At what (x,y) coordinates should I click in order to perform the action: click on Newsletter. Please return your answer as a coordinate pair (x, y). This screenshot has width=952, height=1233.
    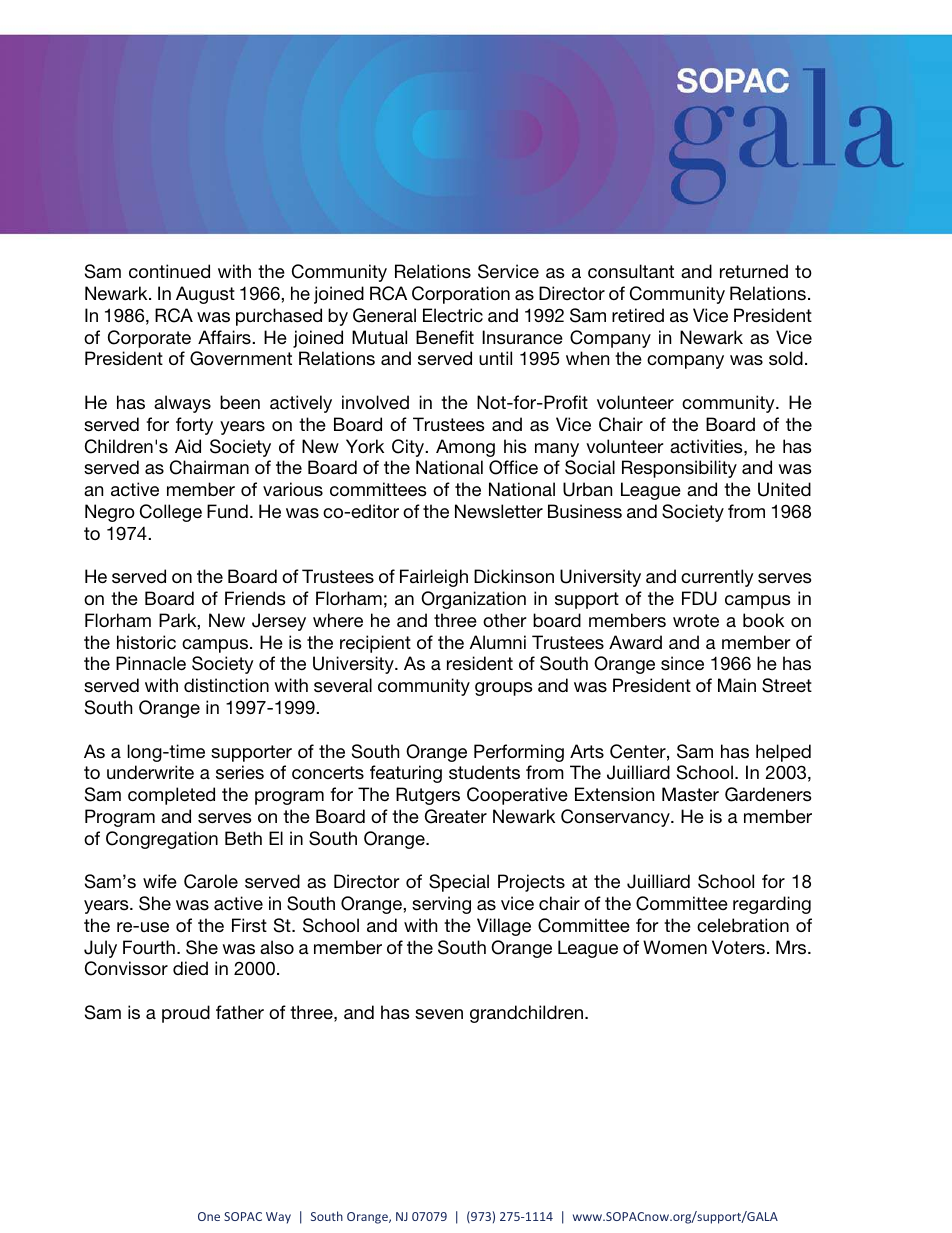
    Looking at the image, I should click on (499, 511).
